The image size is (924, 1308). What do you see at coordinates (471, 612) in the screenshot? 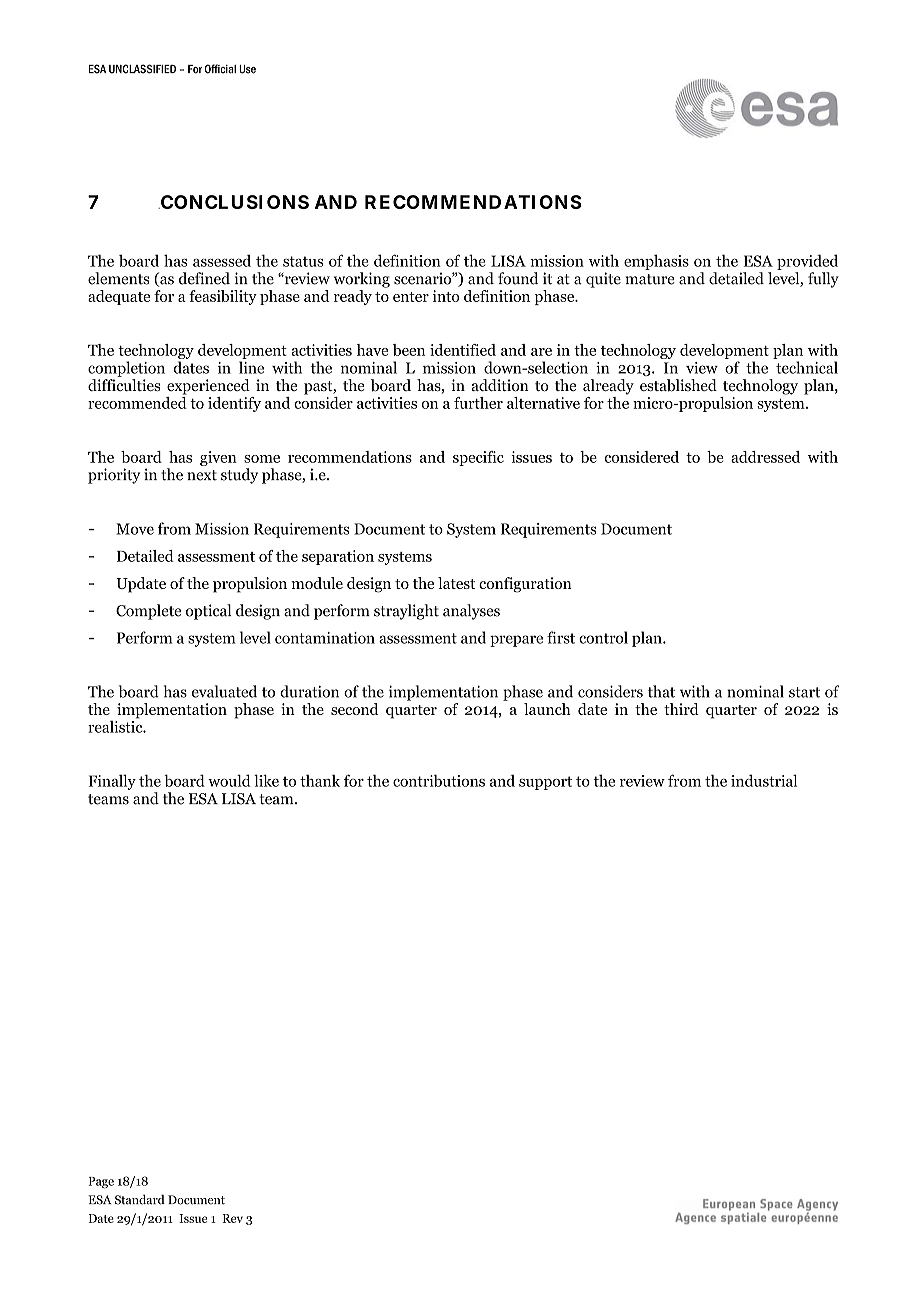
I see `analyses` at bounding box center [471, 612].
